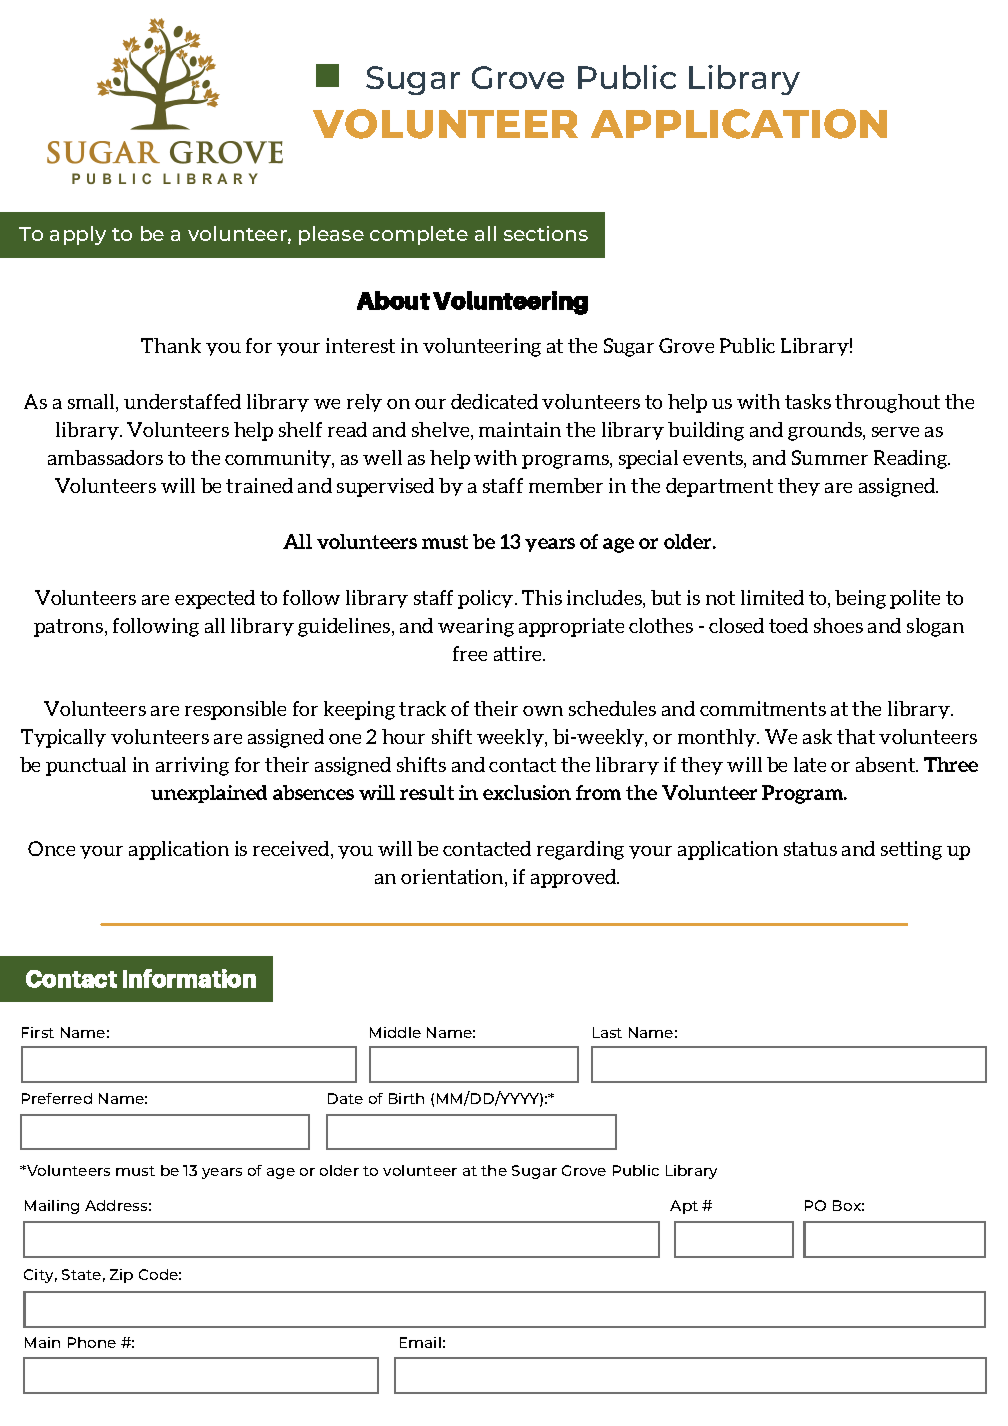 Image resolution: width=1008 pixels, height=1426 pixels. Describe the element at coordinates (684, 1207) in the screenshot. I see `Apt` at that location.
